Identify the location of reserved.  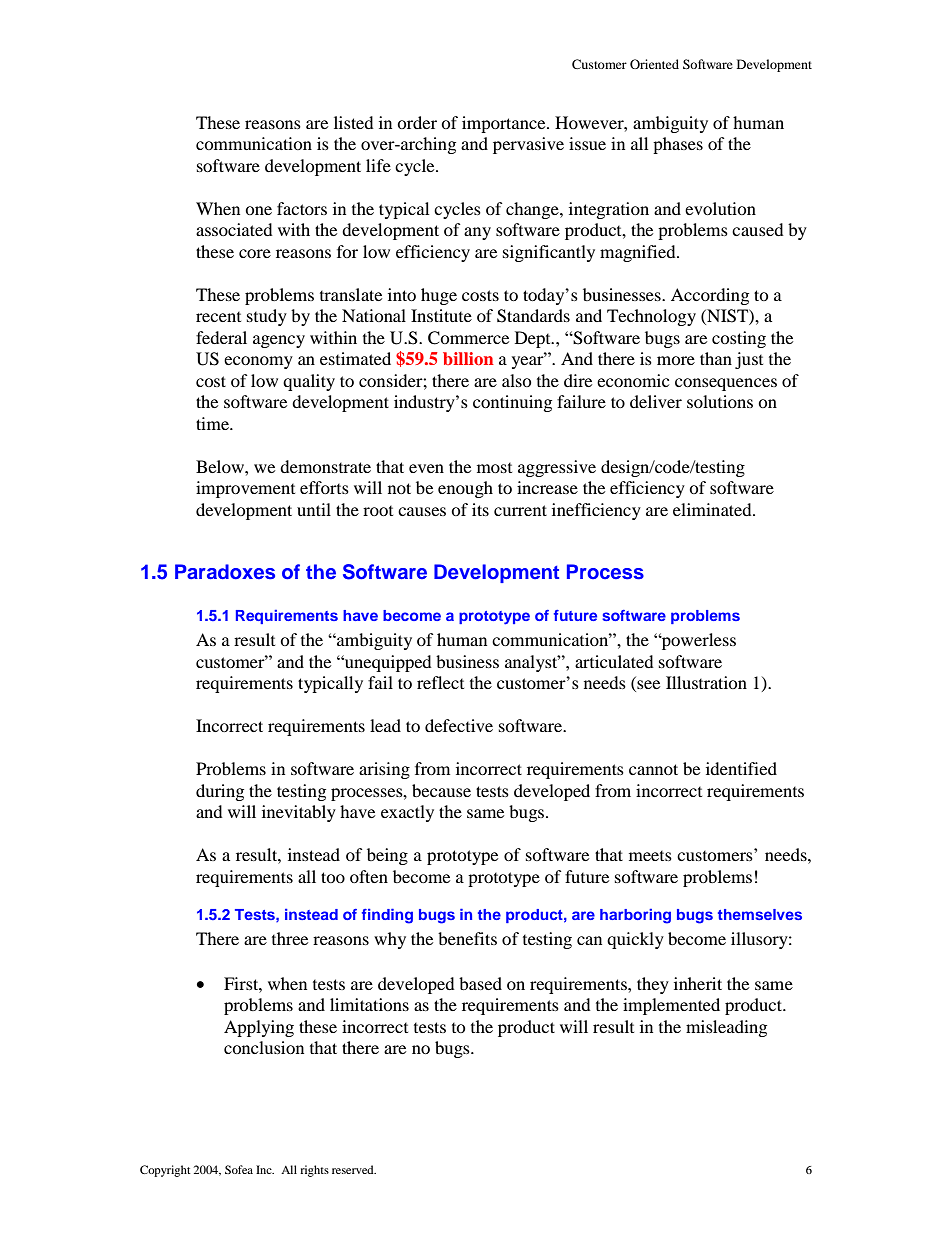
(354, 1169).
